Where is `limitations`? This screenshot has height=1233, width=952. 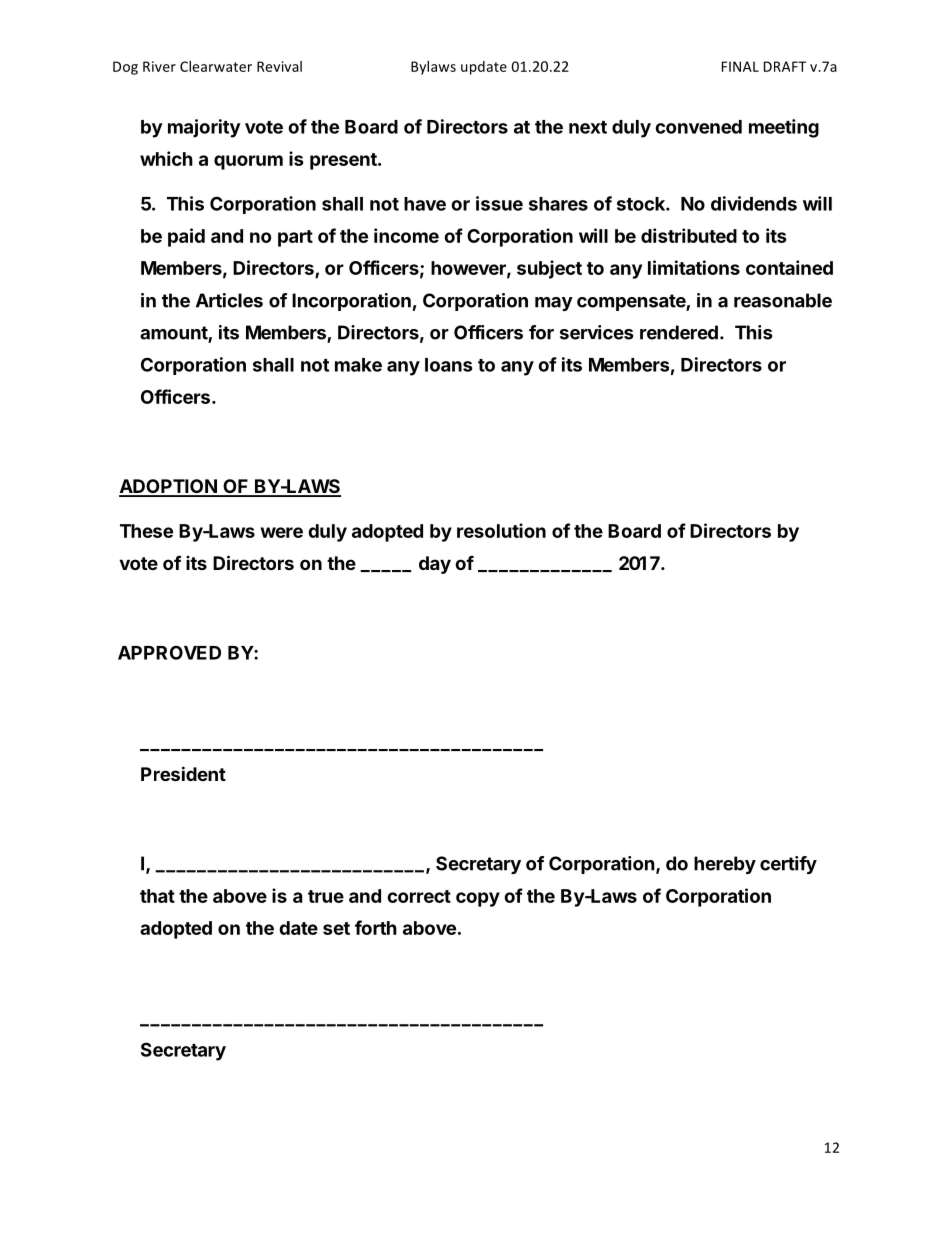 limitations is located at coordinates (694, 267).
